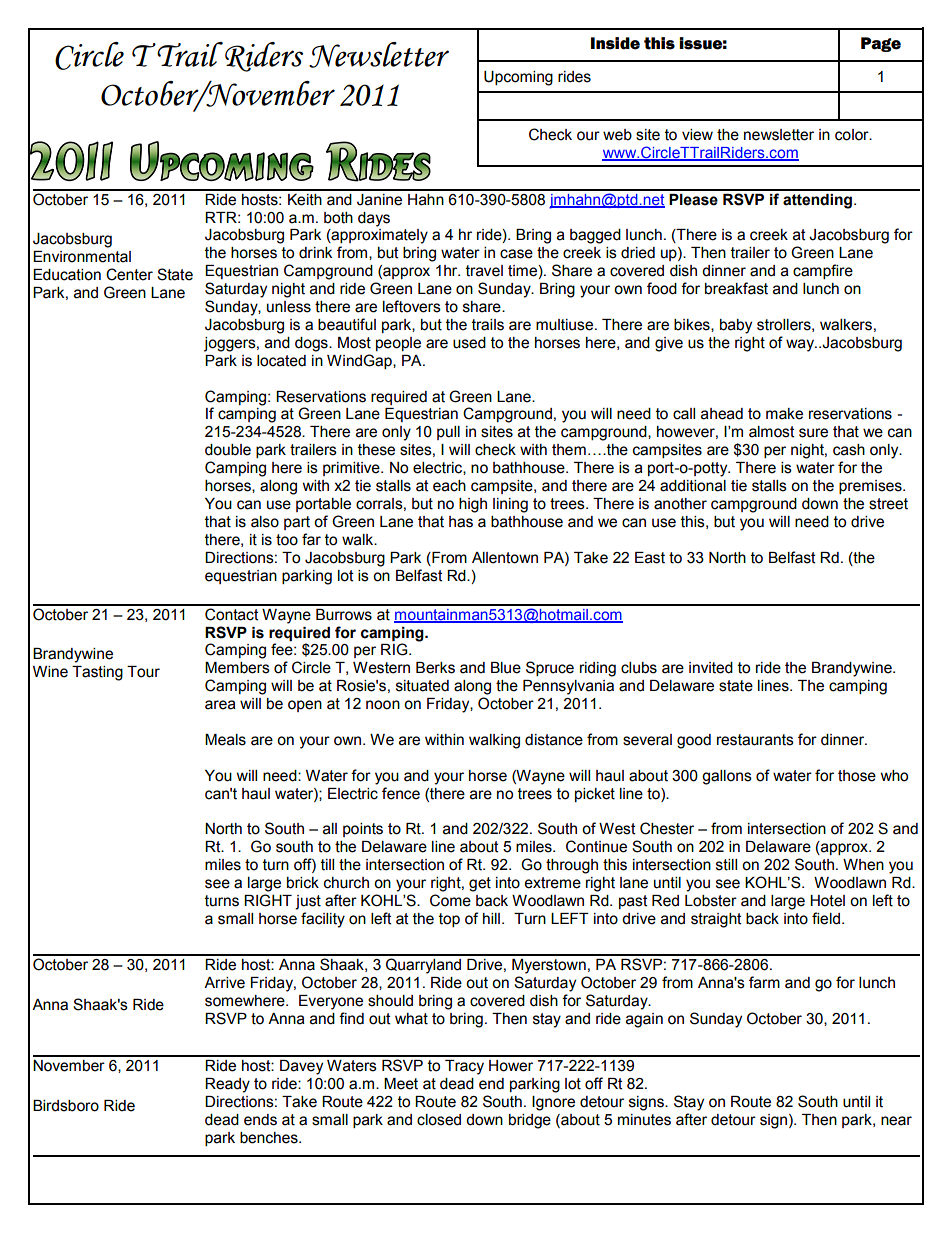  What do you see at coordinates (225, 740) in the screenshot?
I see `Meals` at bounding box center [225, 740].
